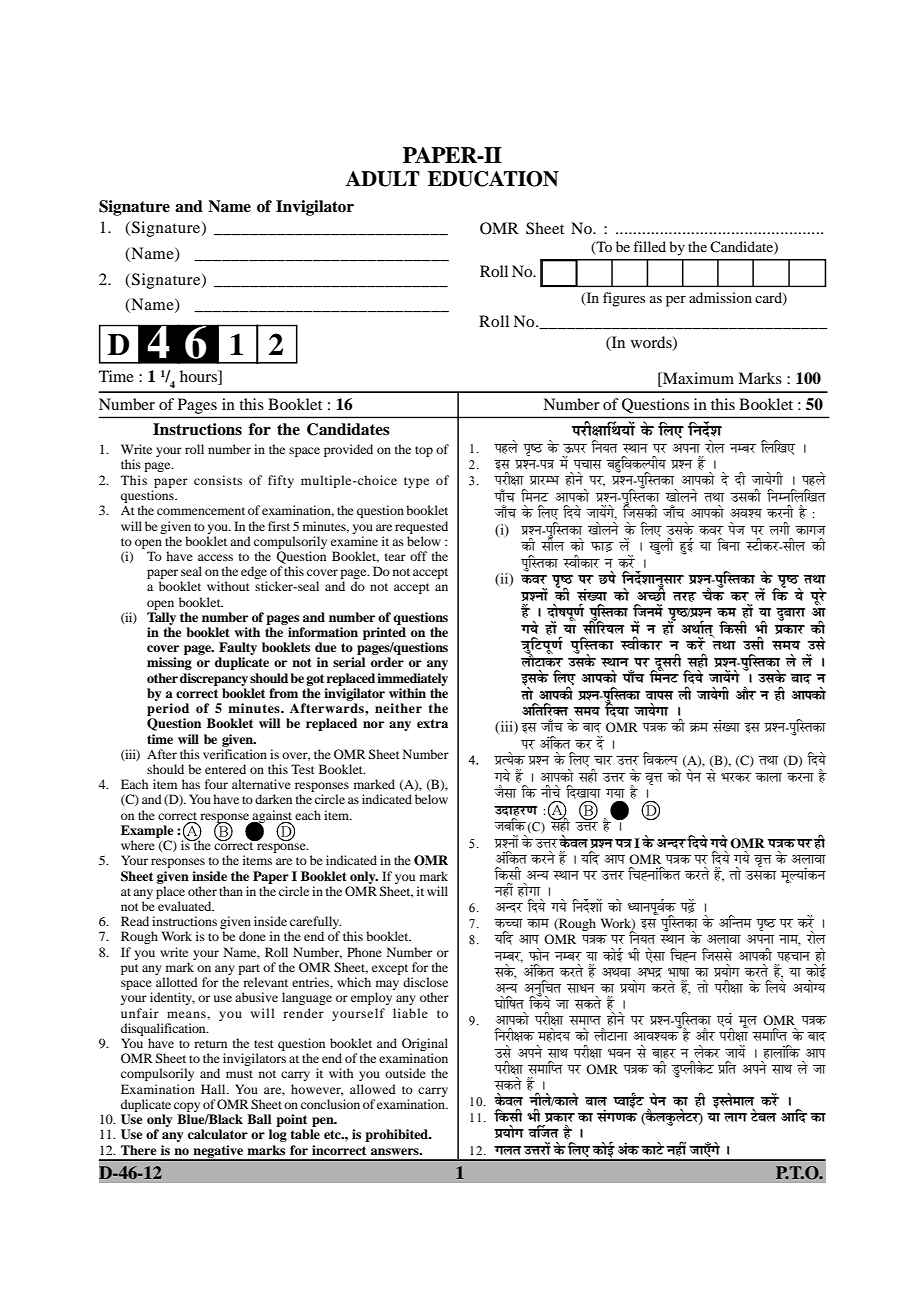 Image resolution: width=924 pixels, height=1308 pixels. What do you see at coordinates (493, 179) in the document?
I see `EDUCATION` at bounding box center [493, 179].
